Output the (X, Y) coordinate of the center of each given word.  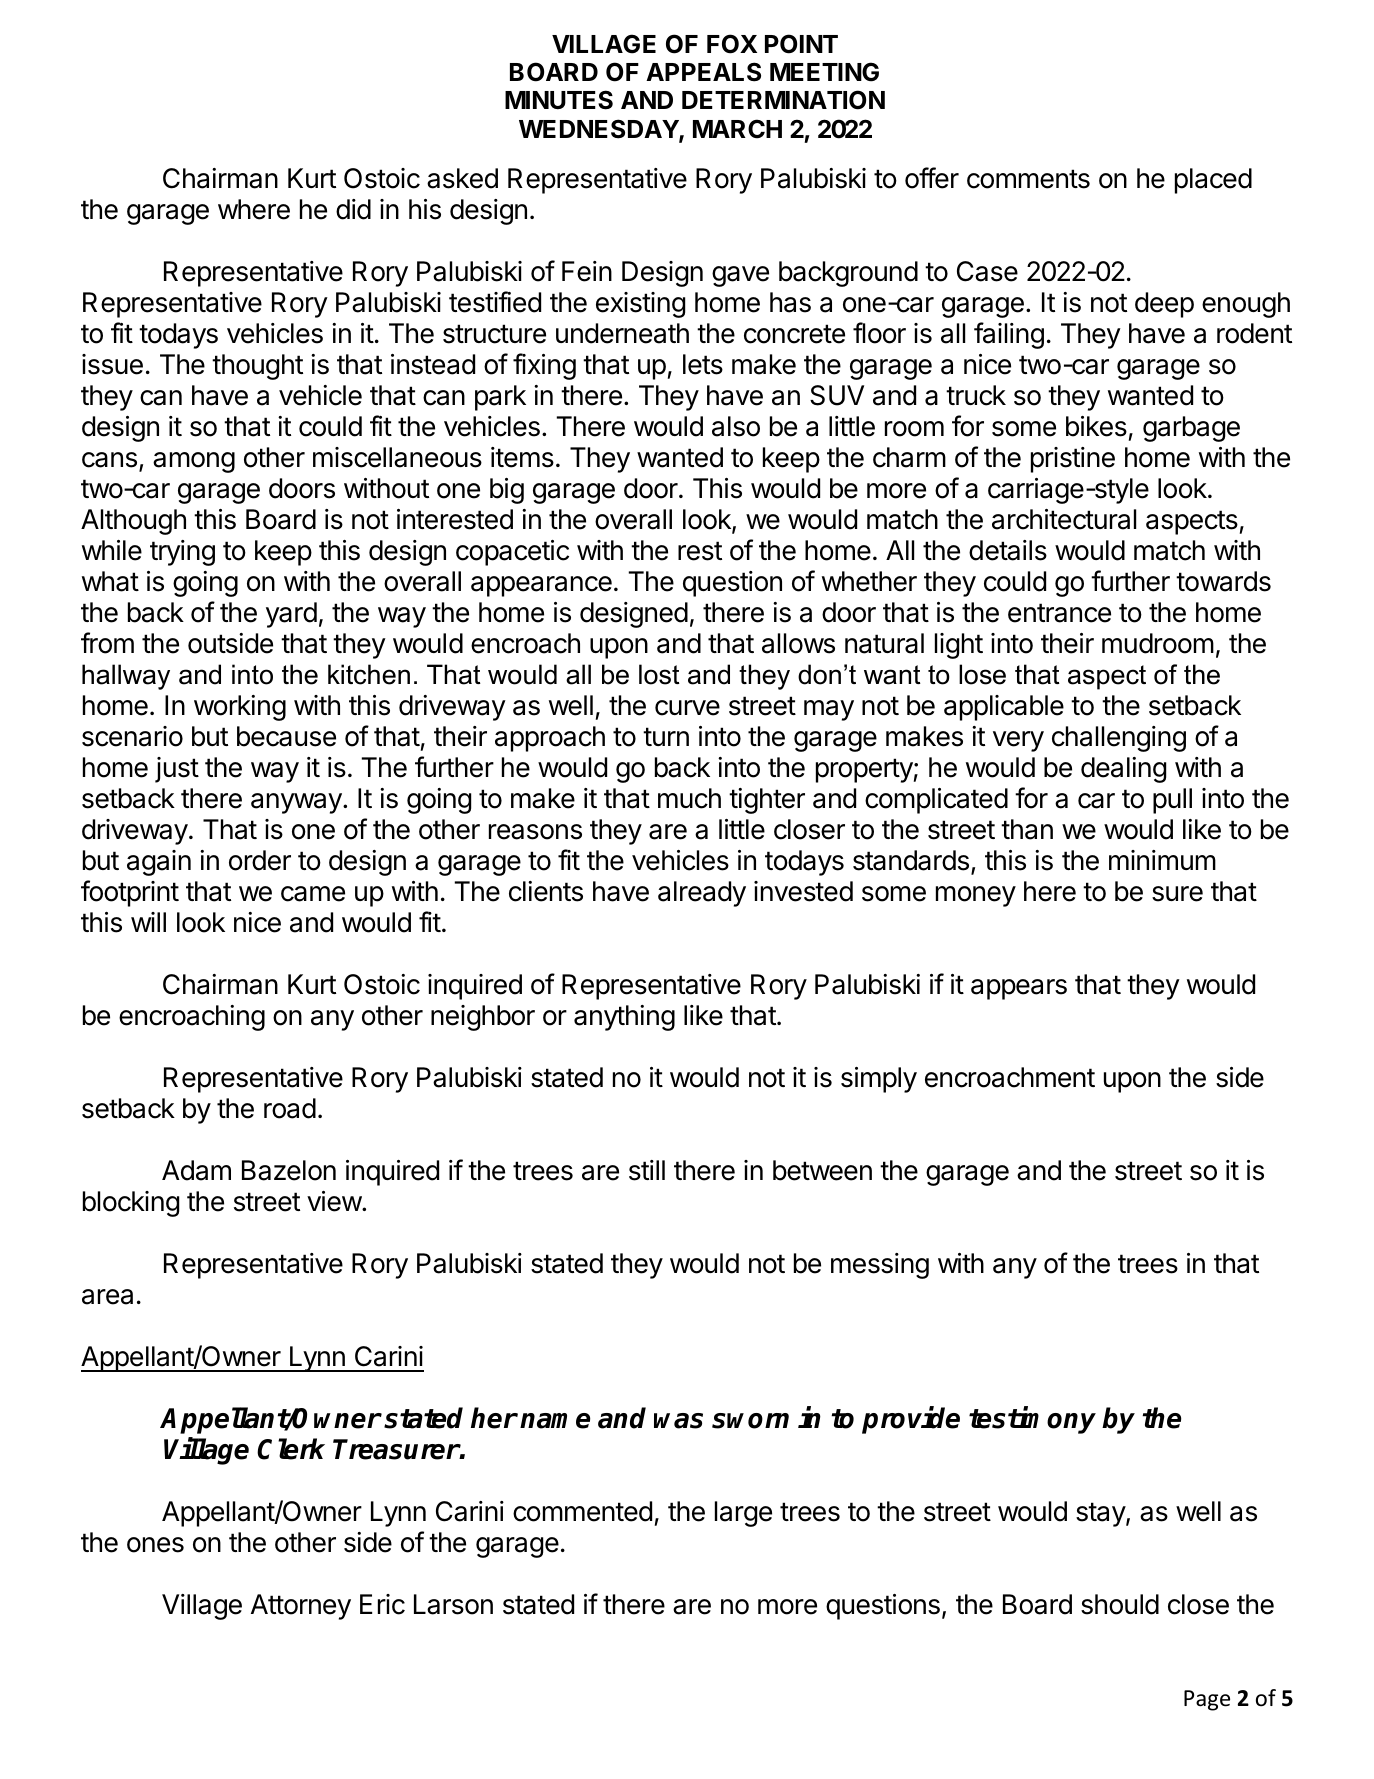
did (353, 209)
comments (1028, 179)
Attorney (301, 1607)
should (1120, 1604)
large (743, 1514)
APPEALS (703, 72)
